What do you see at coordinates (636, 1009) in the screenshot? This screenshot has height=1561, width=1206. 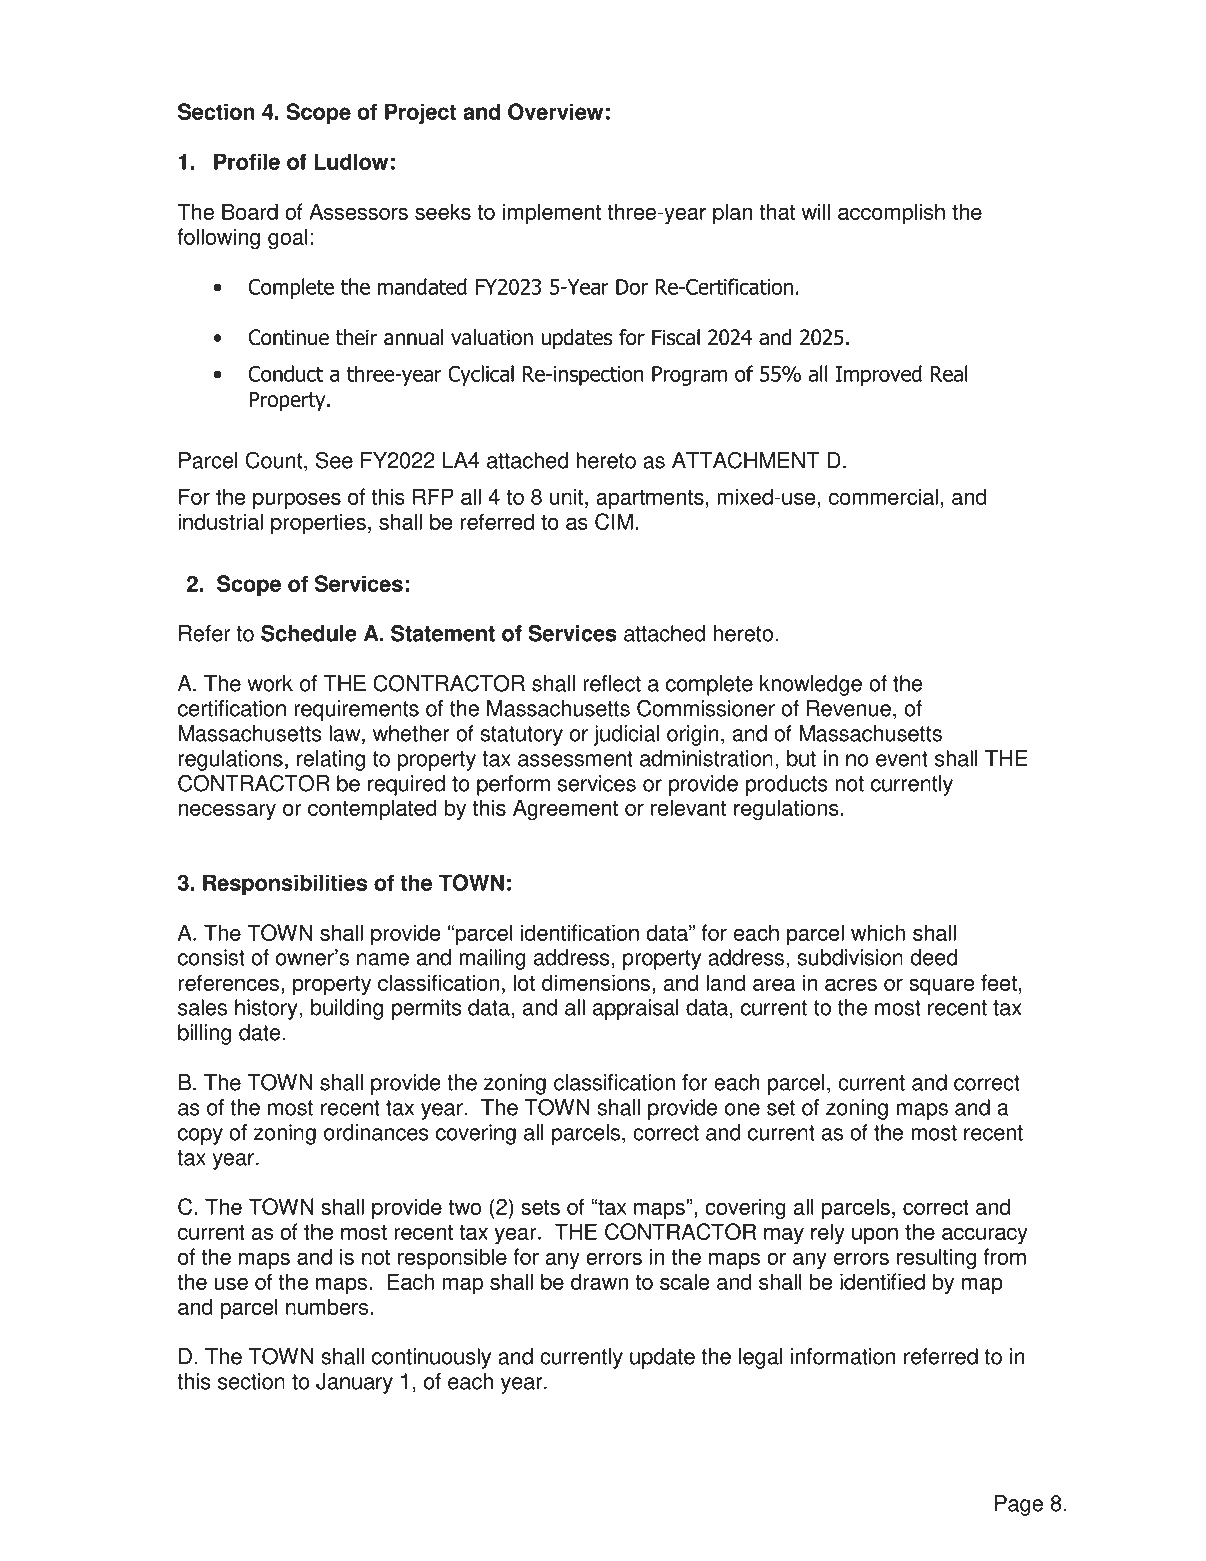 I see `appraisal` at bounding box center [636, 1009].
